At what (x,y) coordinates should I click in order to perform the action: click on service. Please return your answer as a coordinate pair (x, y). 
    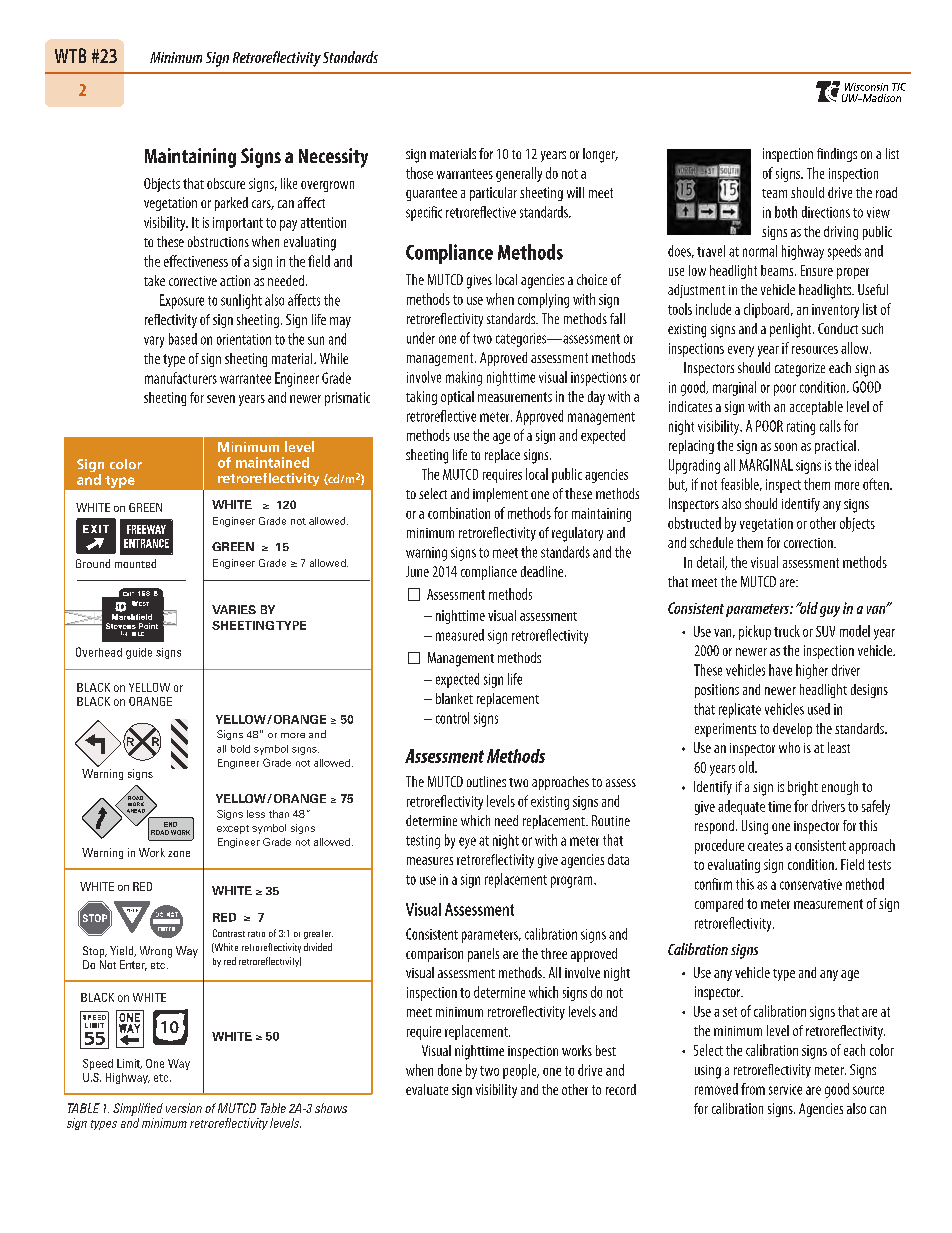
    Looking at the image, I should click on (785, 1089).
